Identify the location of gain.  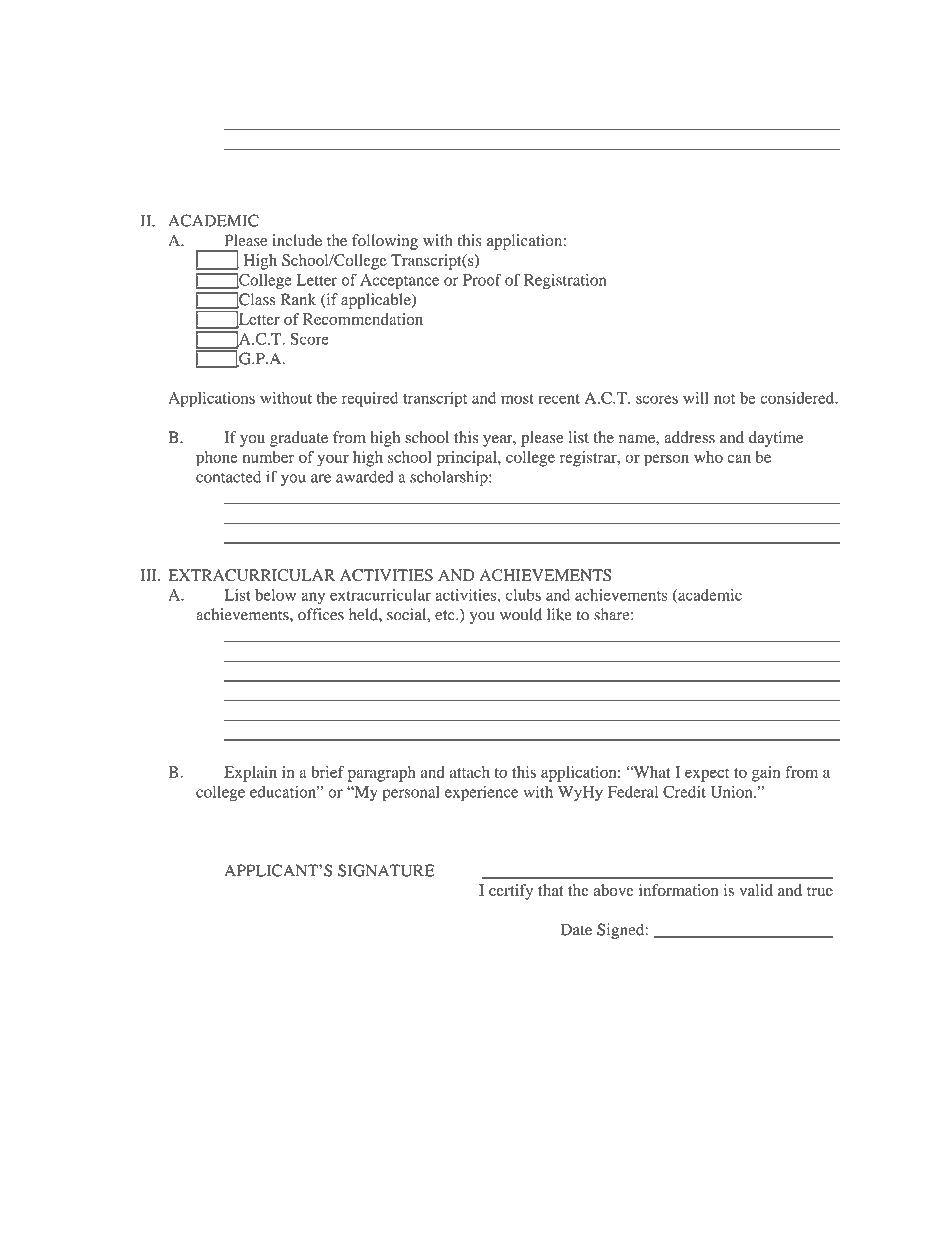
(766, 774).
